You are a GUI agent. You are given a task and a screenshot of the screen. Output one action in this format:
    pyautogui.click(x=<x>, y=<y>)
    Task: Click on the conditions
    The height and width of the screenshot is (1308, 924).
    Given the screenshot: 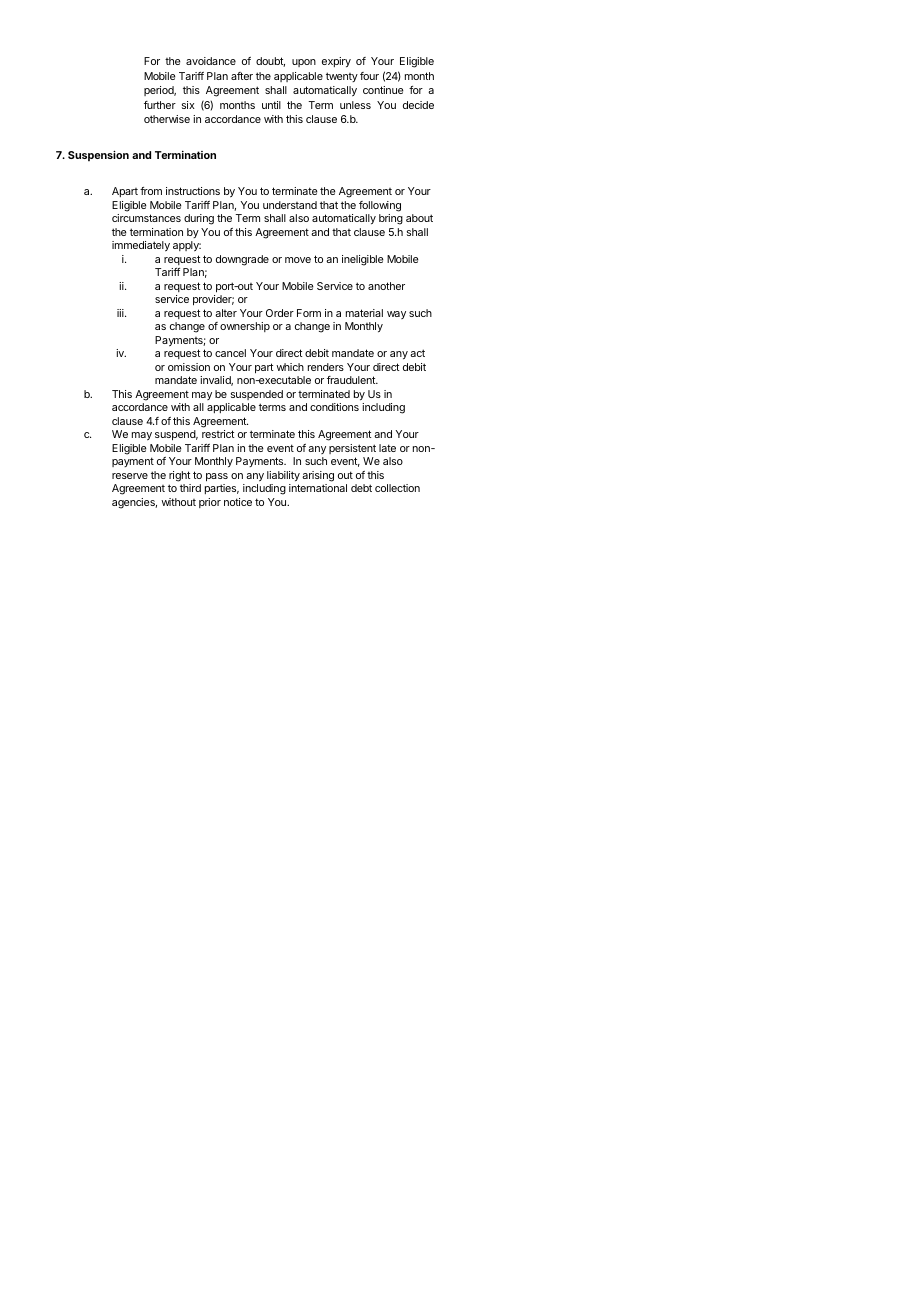 What is the action you would take?
    pyautogui.click(x=334, y=407)
